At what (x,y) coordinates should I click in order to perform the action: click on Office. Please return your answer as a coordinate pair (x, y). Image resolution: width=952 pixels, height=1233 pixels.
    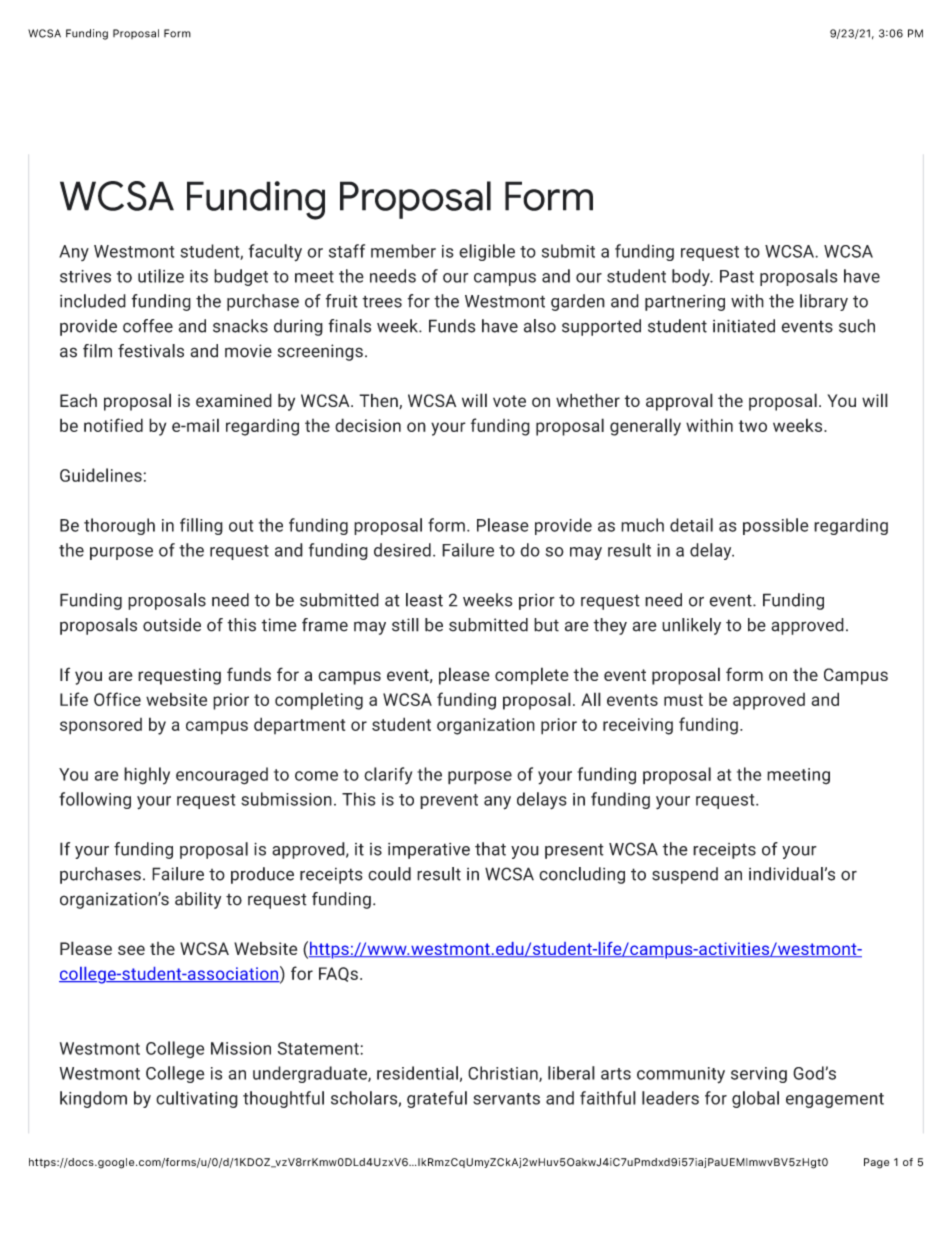
    Looking at the image, I should click on (117, 699).
